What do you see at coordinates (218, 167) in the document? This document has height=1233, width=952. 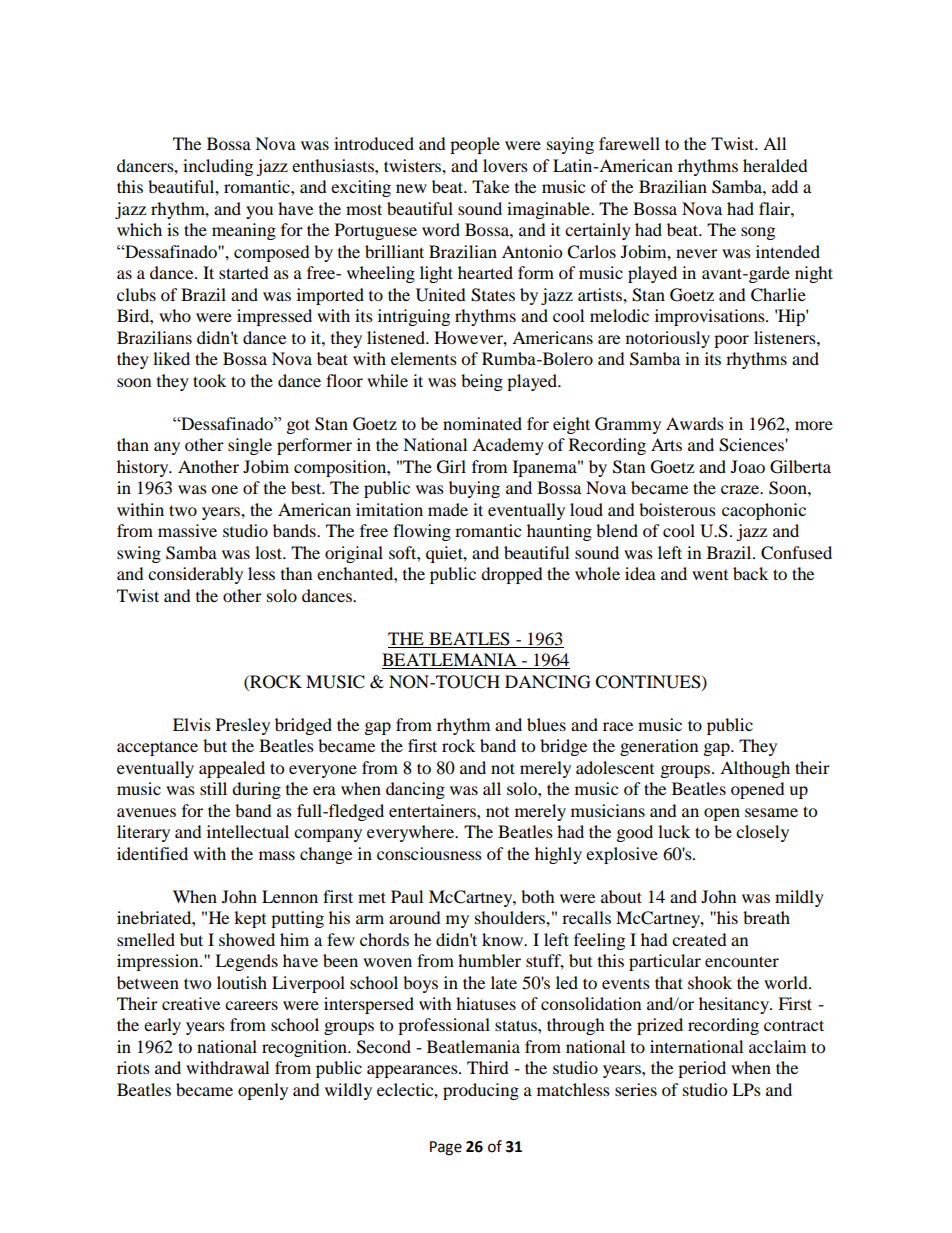 I see `including` at bounding box center [218, 167].
